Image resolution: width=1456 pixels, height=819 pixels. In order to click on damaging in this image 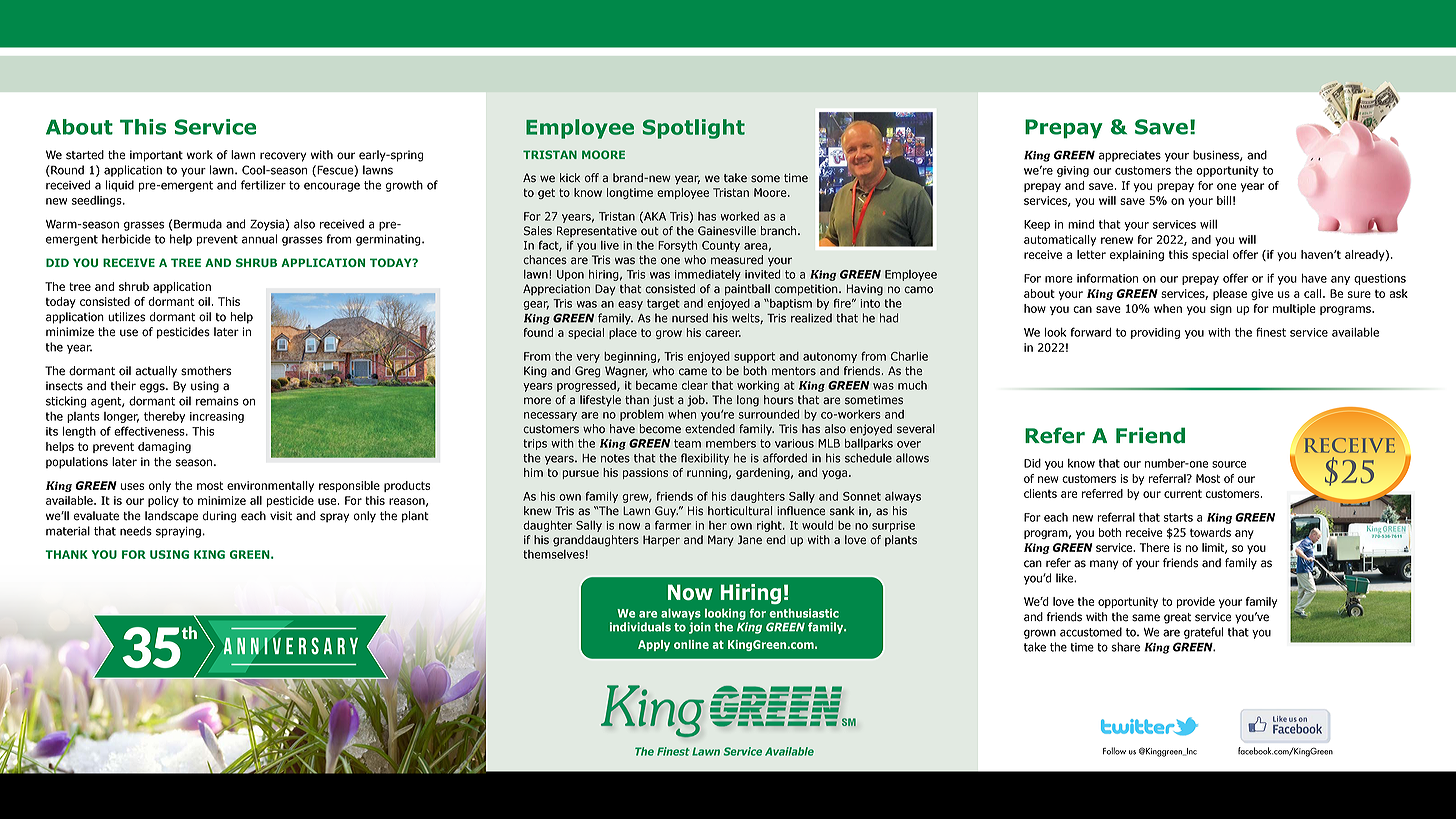, I will do `click(164, 447)`.
